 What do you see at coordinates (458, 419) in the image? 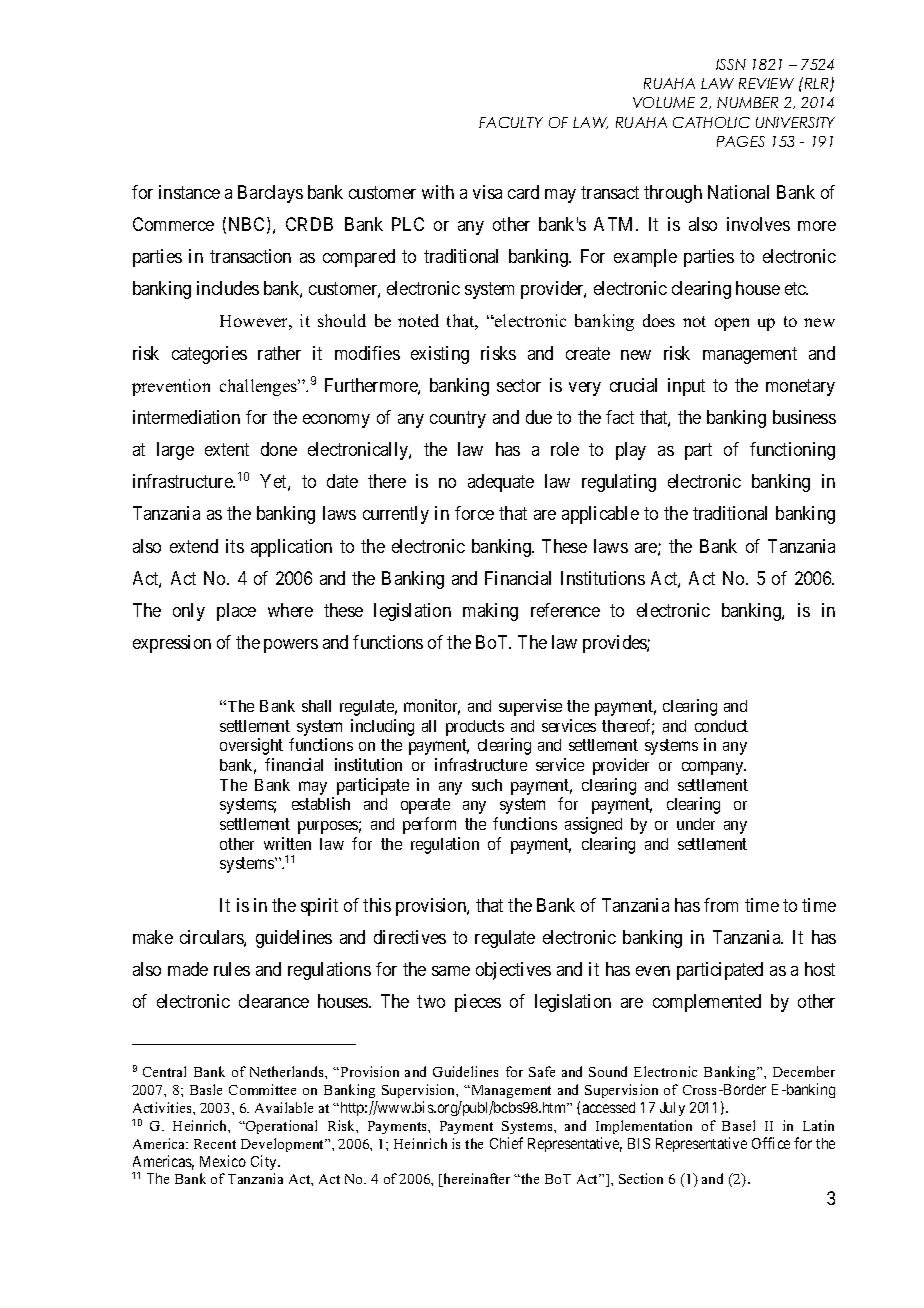
I see `country` at bounding box center [458, 419].
